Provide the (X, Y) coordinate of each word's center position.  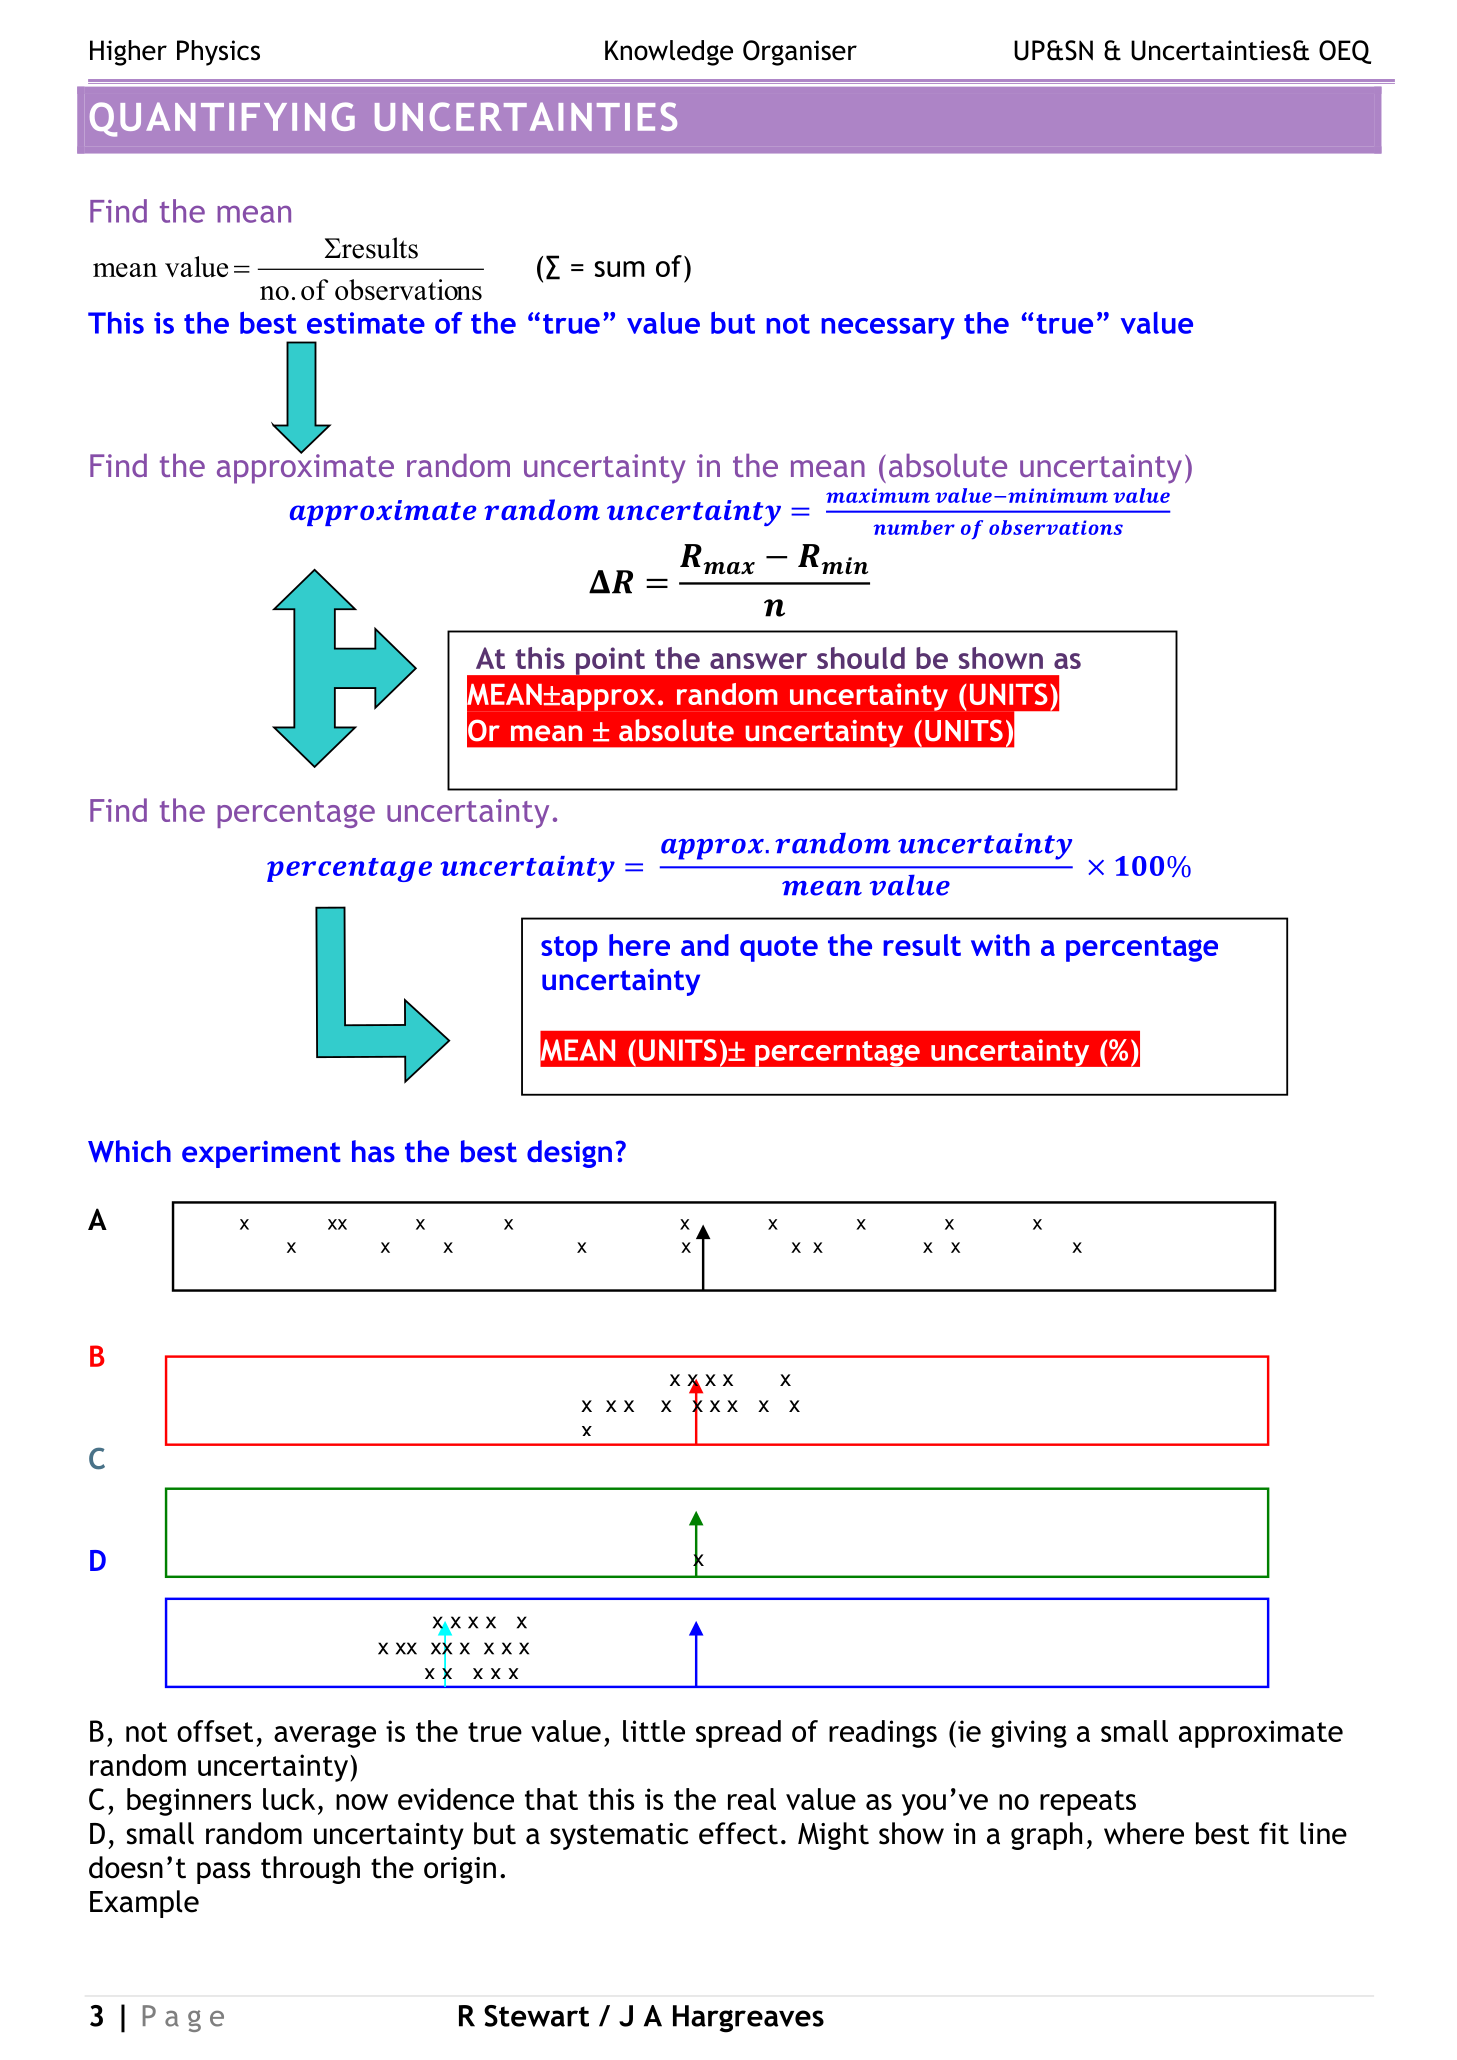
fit (1274, 1833)
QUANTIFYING (222, 119)
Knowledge (669, 53)
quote (779, 949)
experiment (261, 1154)
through (310, 1870)
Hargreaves (748, 2019)
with (1000, 945)
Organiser (800, 53)
